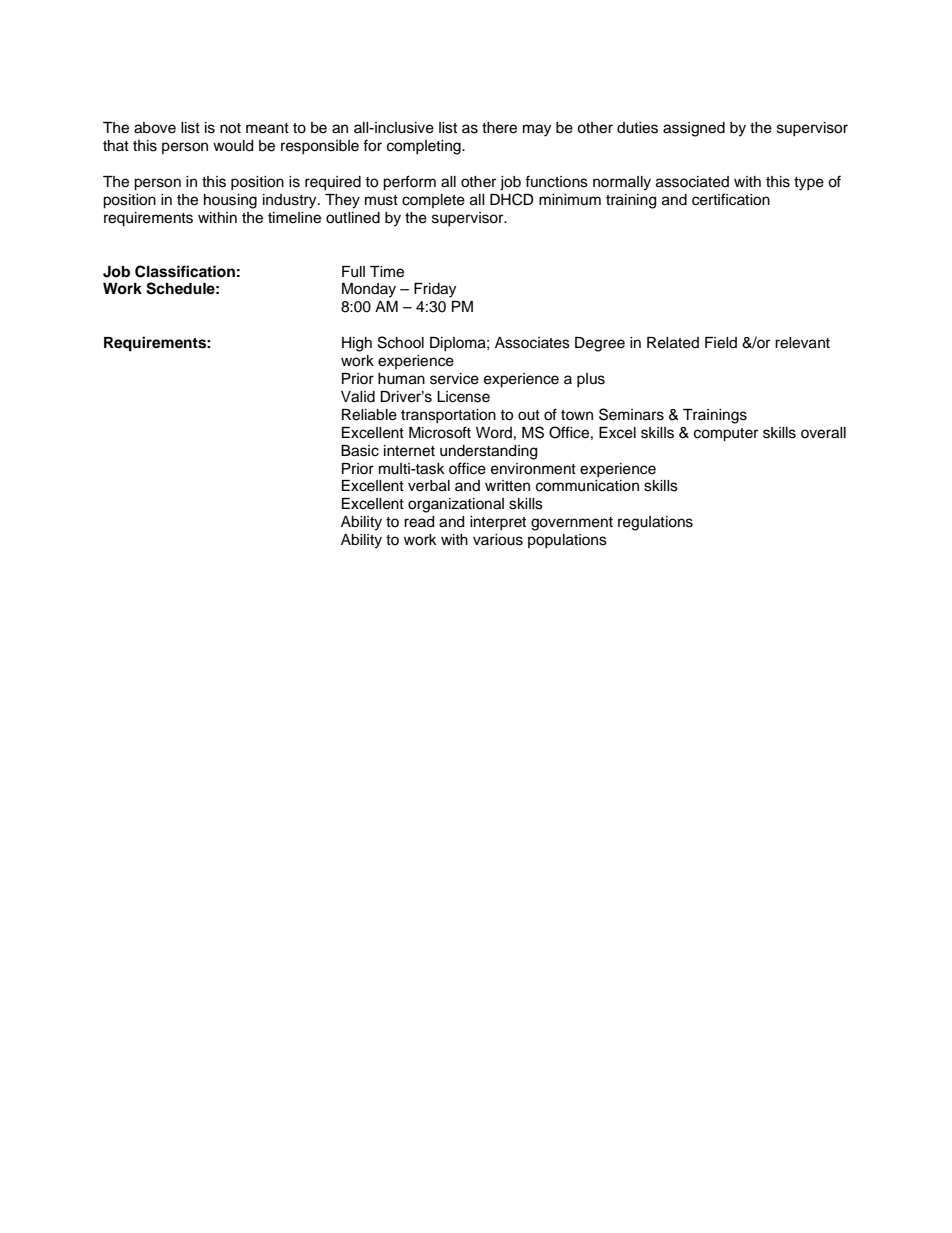  Describe the element at coordinates (185, 271) in the page. I see `Classification` at that location.
